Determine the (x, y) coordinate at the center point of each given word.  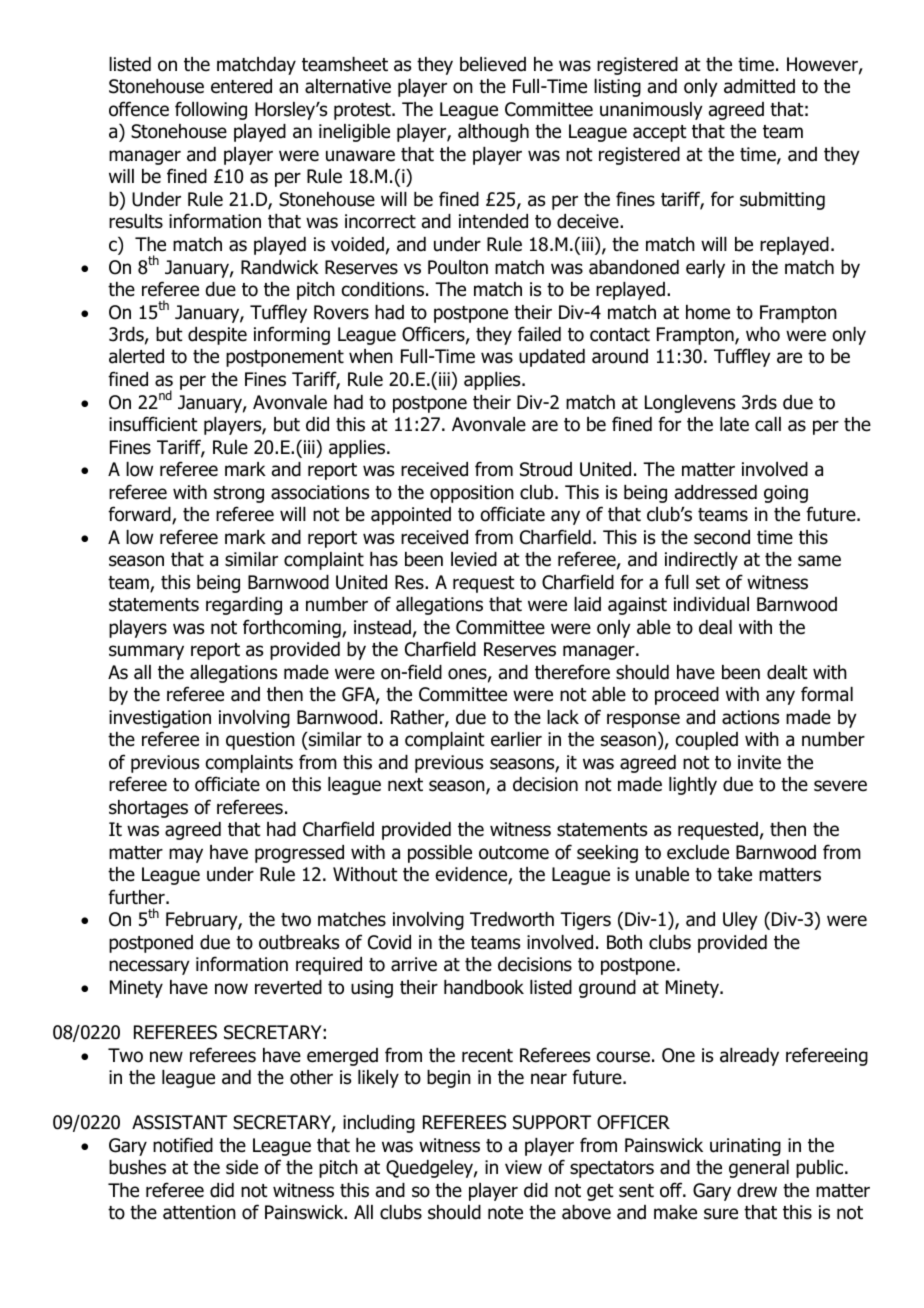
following (211, 110)
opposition (472, 494)
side (242, 1167)
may (186, 855)
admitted (759, 86)
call (768, 424)
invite (759, 762)
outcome (514, 853)
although (493, 133)
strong (239, 494)
